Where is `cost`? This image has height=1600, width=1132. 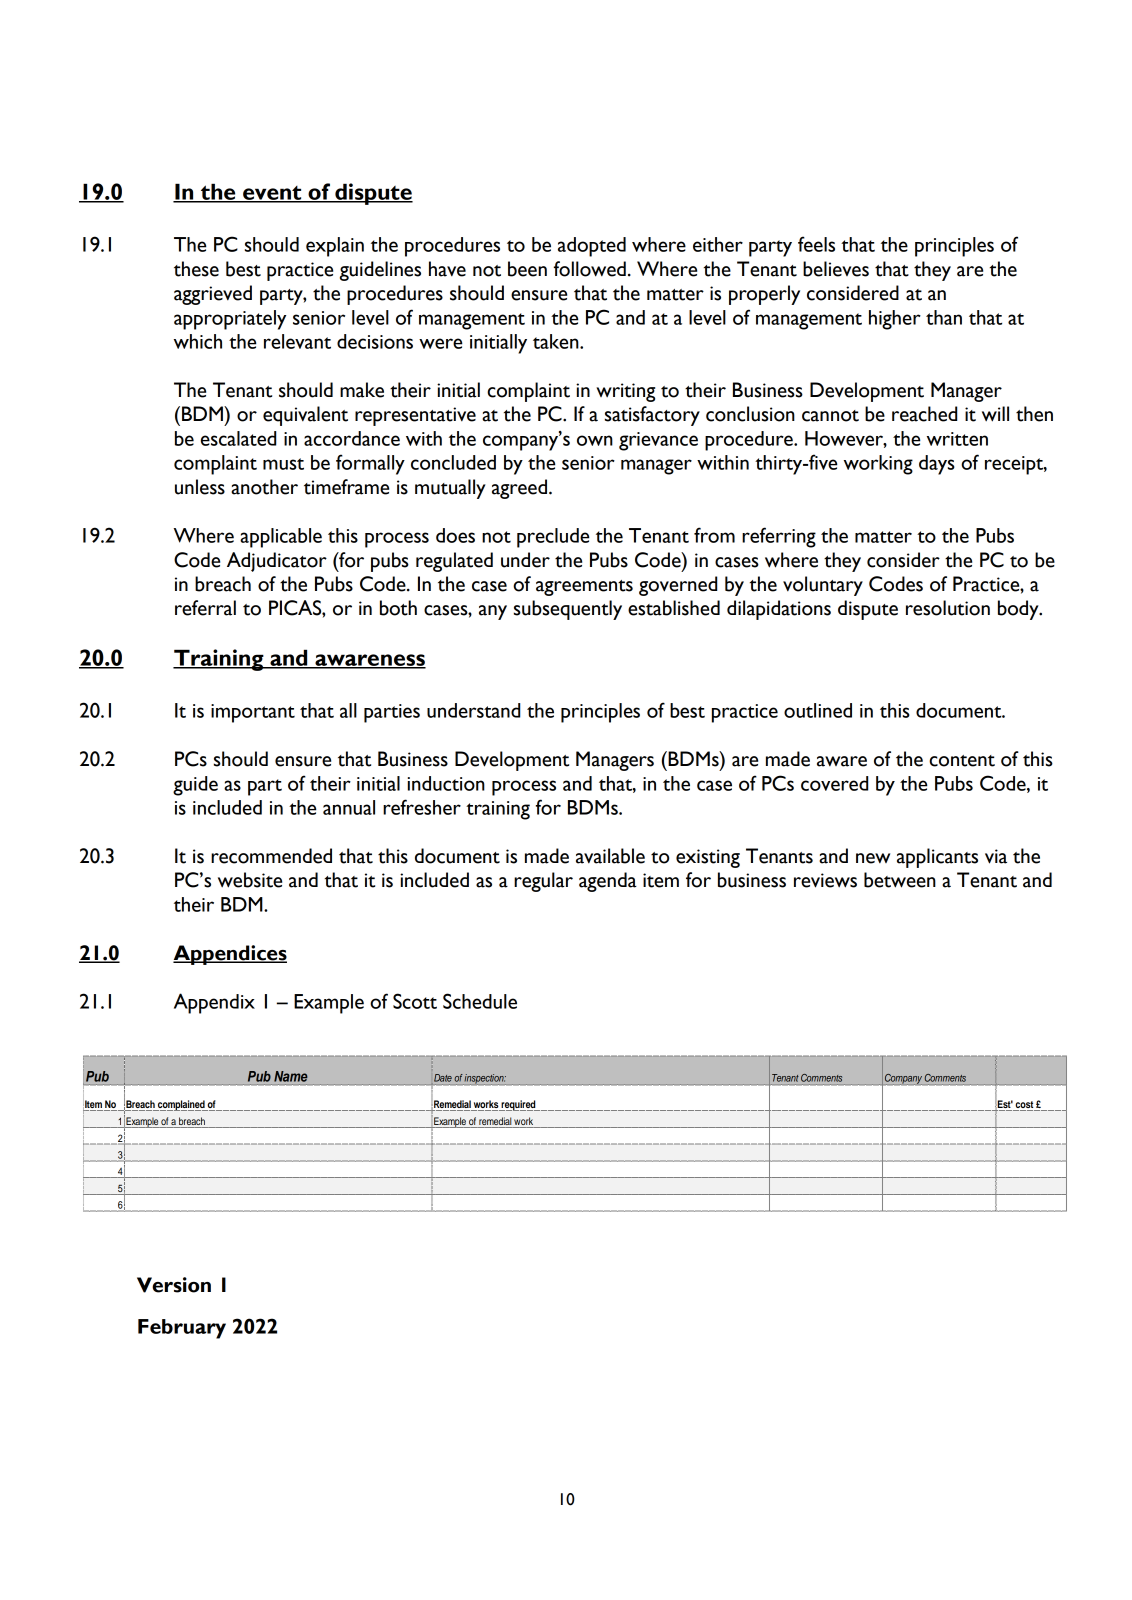
cost is located at coordinates (1024, 1104).
